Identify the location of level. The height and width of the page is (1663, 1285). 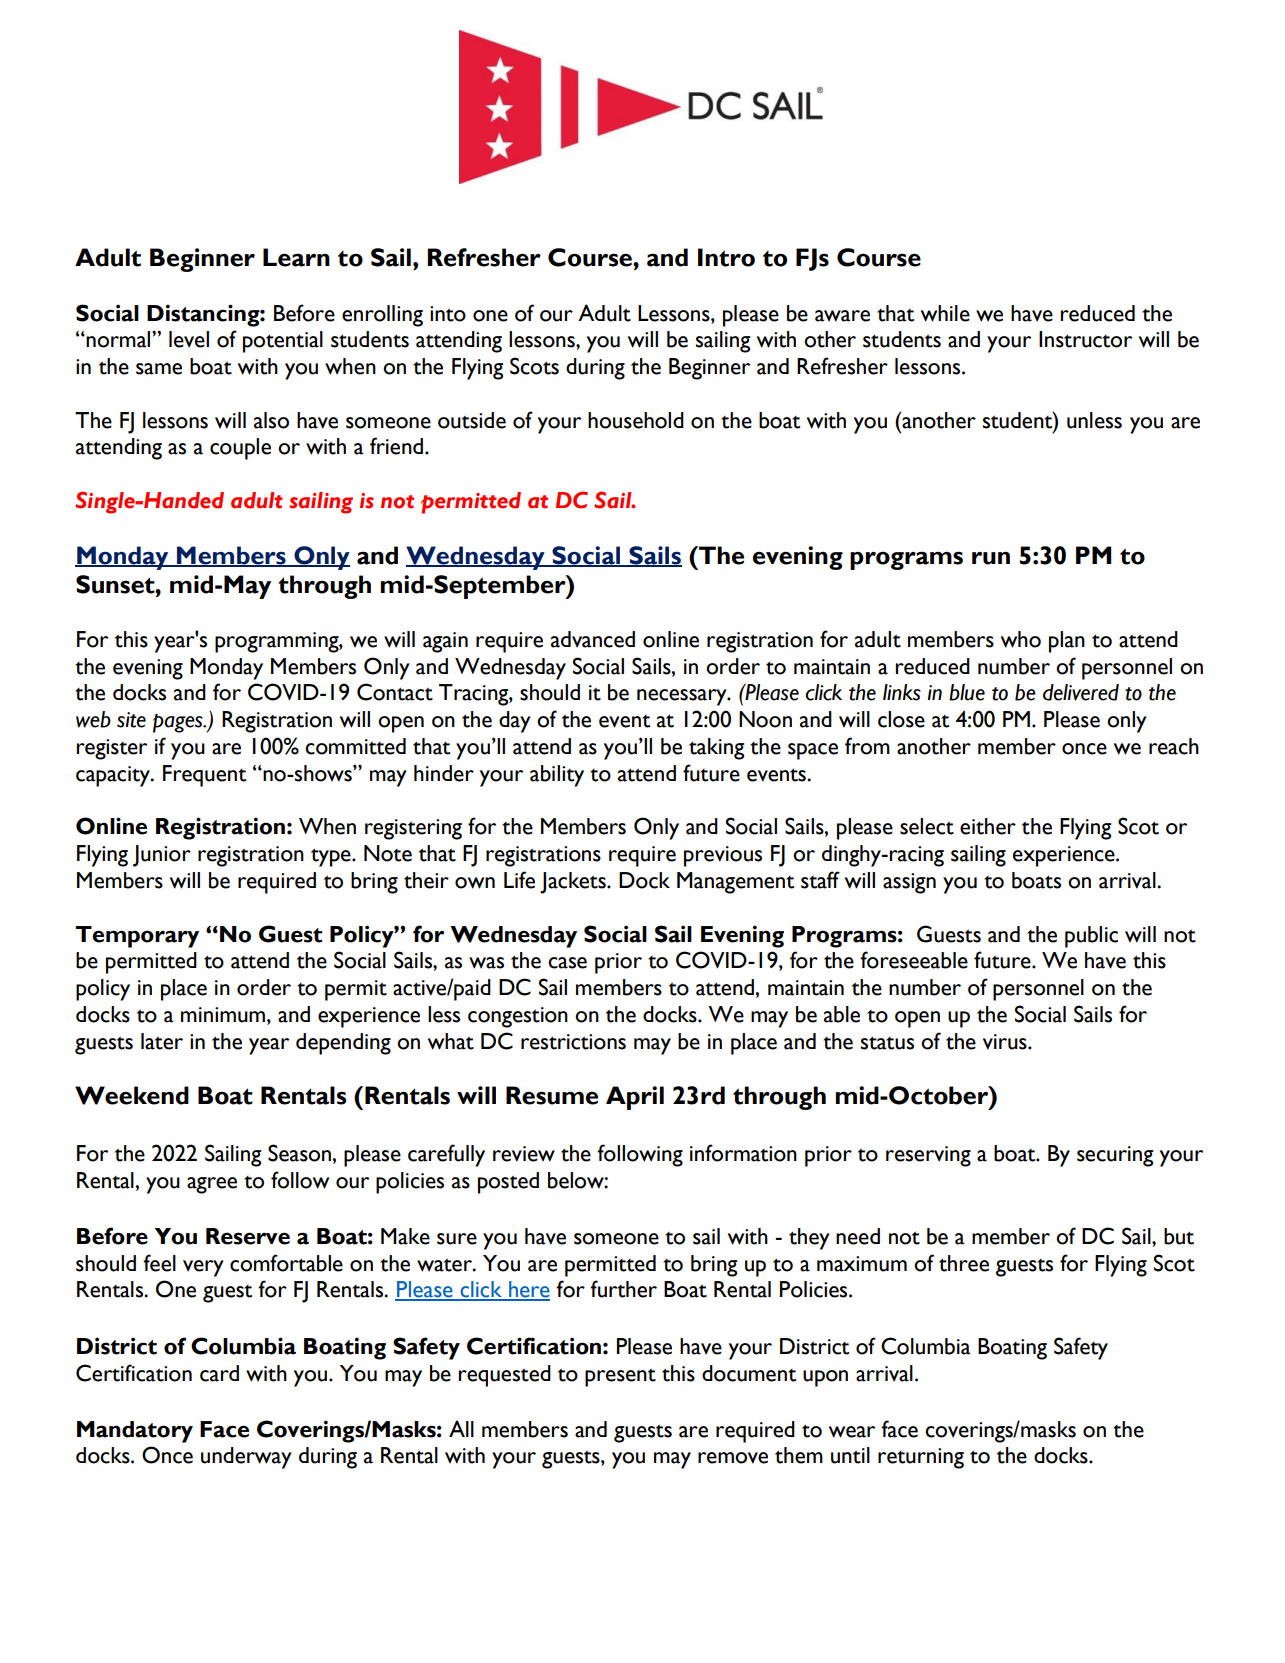
(189, 339).
